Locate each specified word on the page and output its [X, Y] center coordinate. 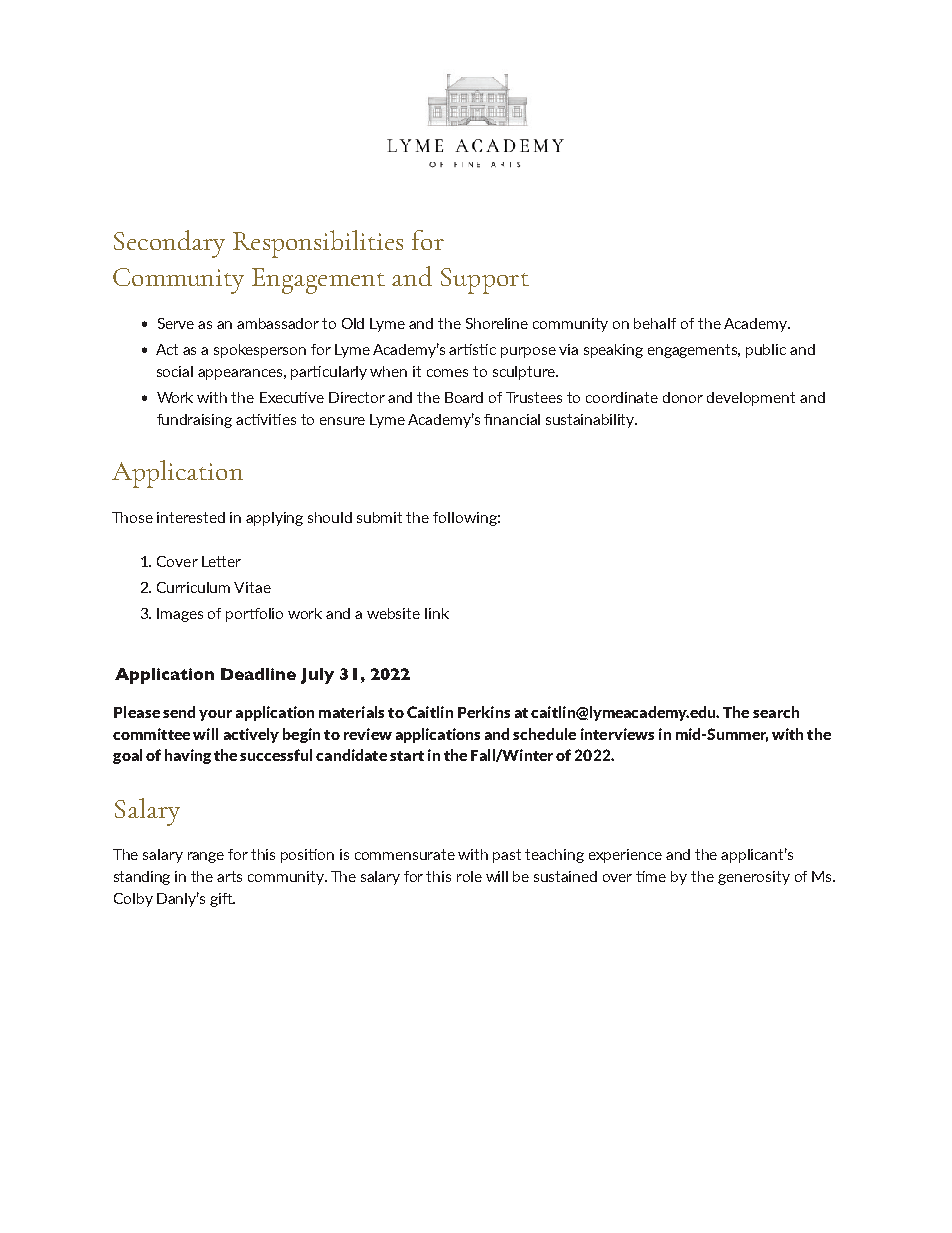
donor [683, 397]
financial [512, 419]
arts [229, 876]
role [469, 876]
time [651, 876]
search [776, 712]
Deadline [258, 674]
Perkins [484, 712]
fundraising [194, 421]
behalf [655, 323]
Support [485, 281]
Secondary [169, 244]
